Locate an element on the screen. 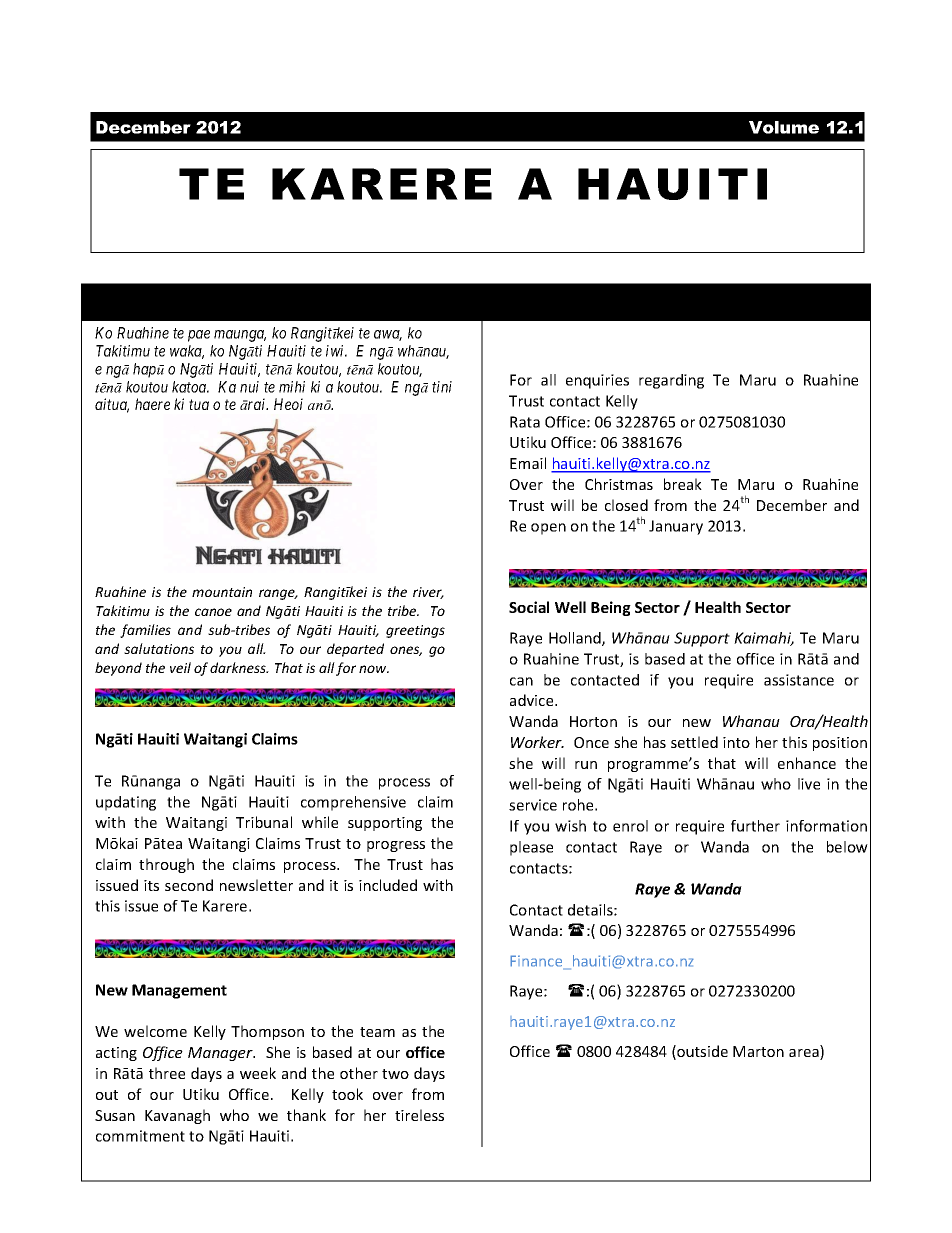 Image resolution: width=952 pixels, height=1233 pixels. assistance is located at coordinates (799, 680).
